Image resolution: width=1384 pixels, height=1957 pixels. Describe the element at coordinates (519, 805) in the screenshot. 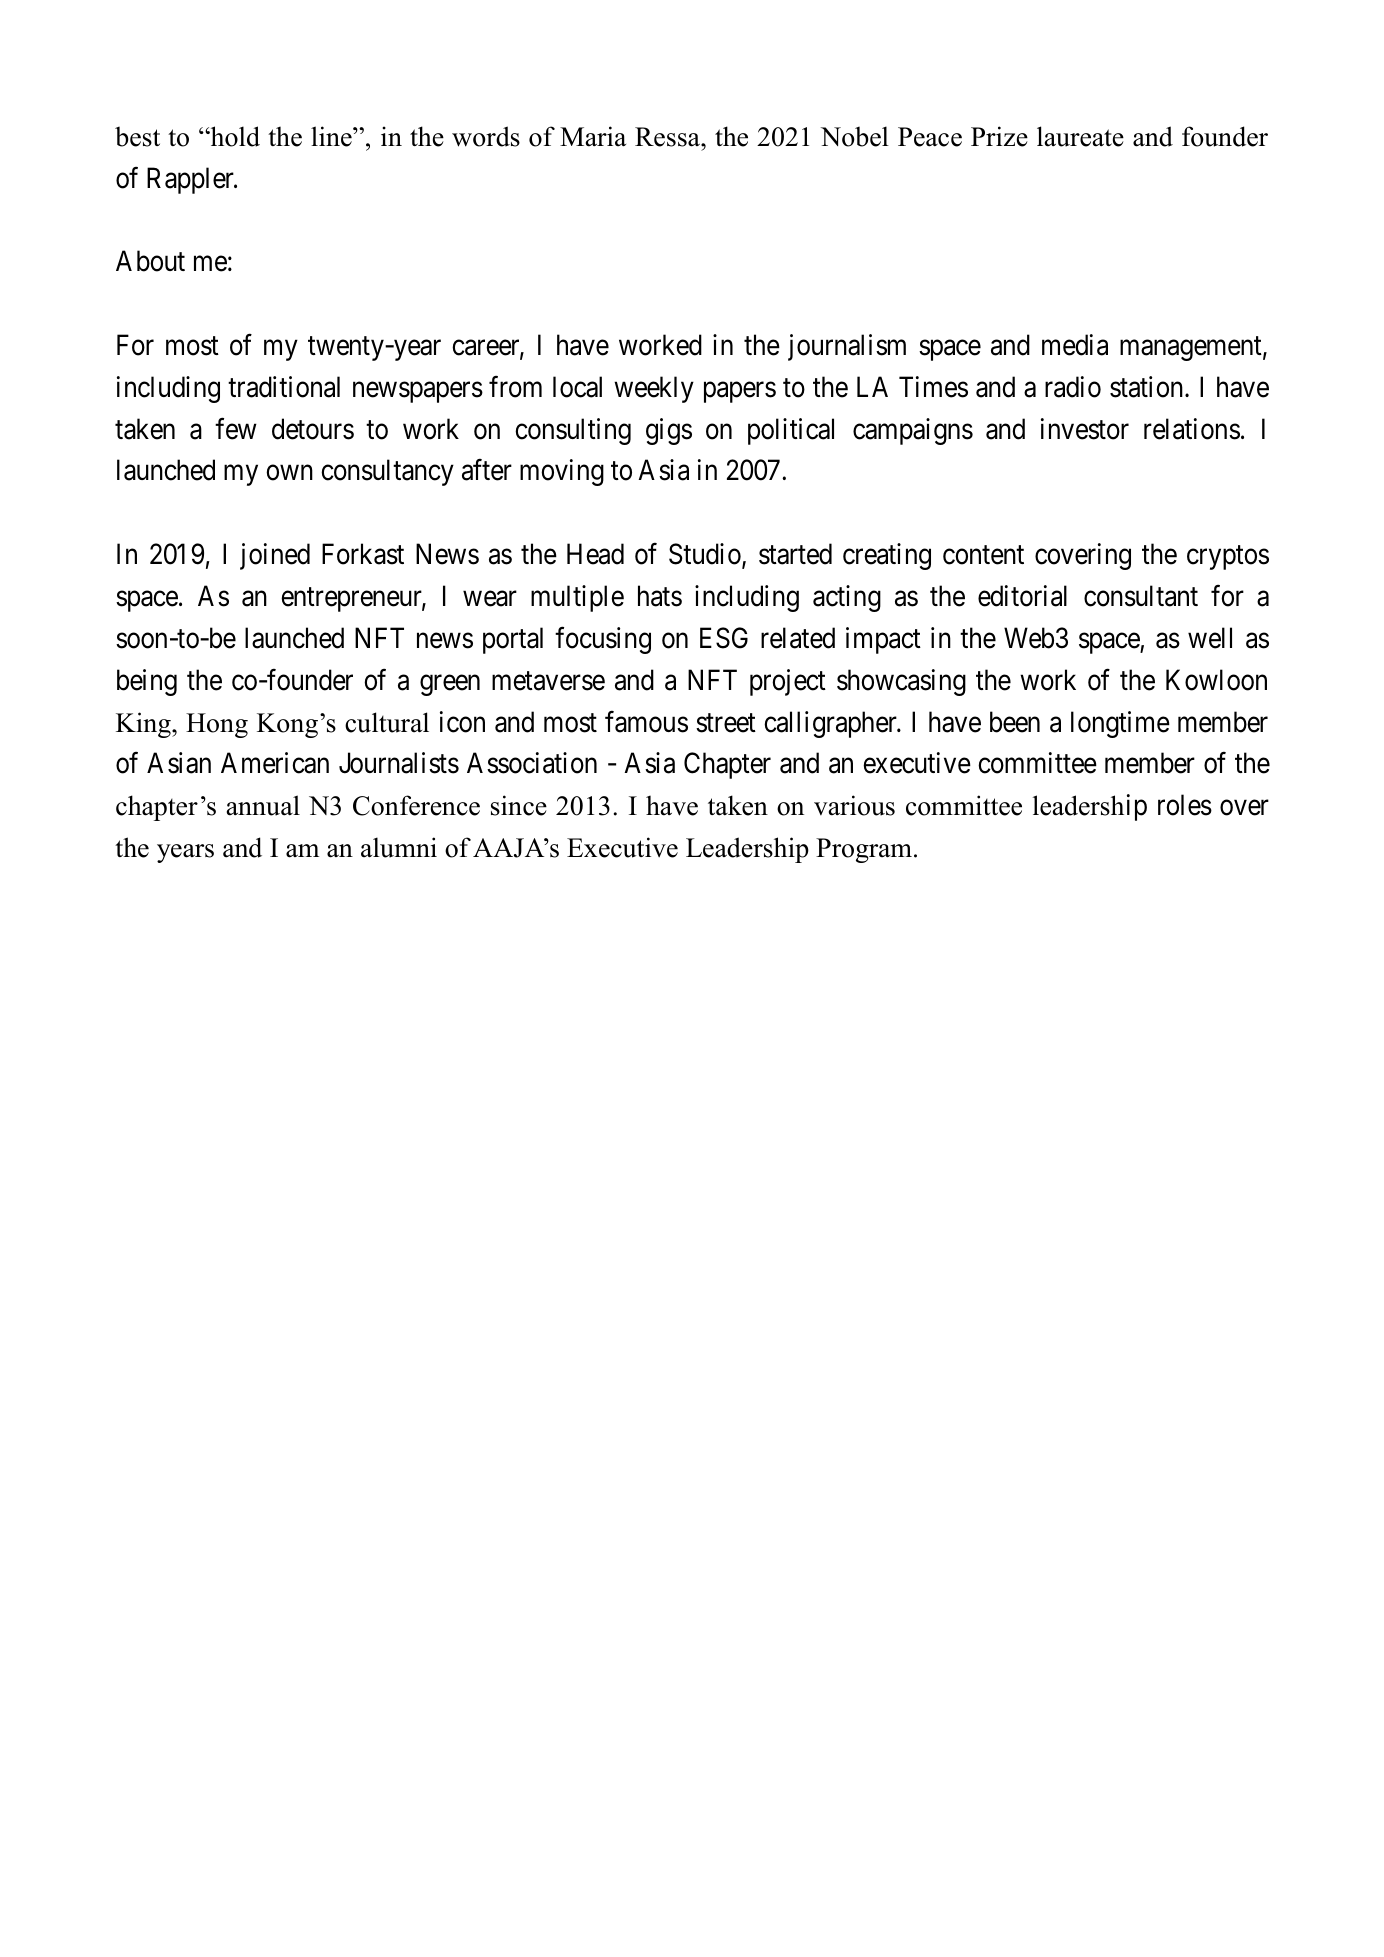

I see `since` at that location.
